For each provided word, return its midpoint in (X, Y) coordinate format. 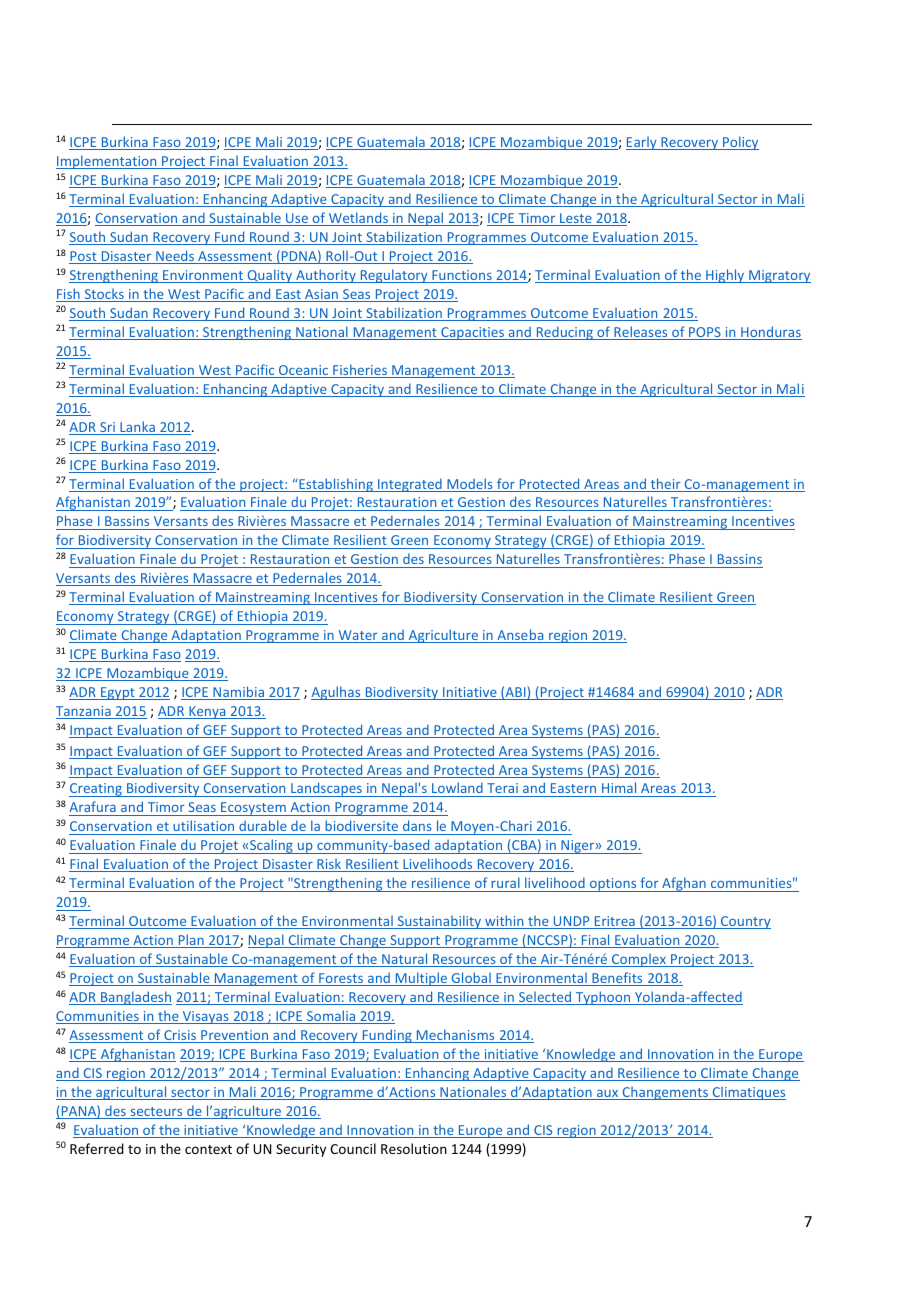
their (666, 485)
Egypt (118, 693)
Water (358, 636)
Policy (740, 143)
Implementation (107, 162)
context (208, 1149)
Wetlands (358, 219)
